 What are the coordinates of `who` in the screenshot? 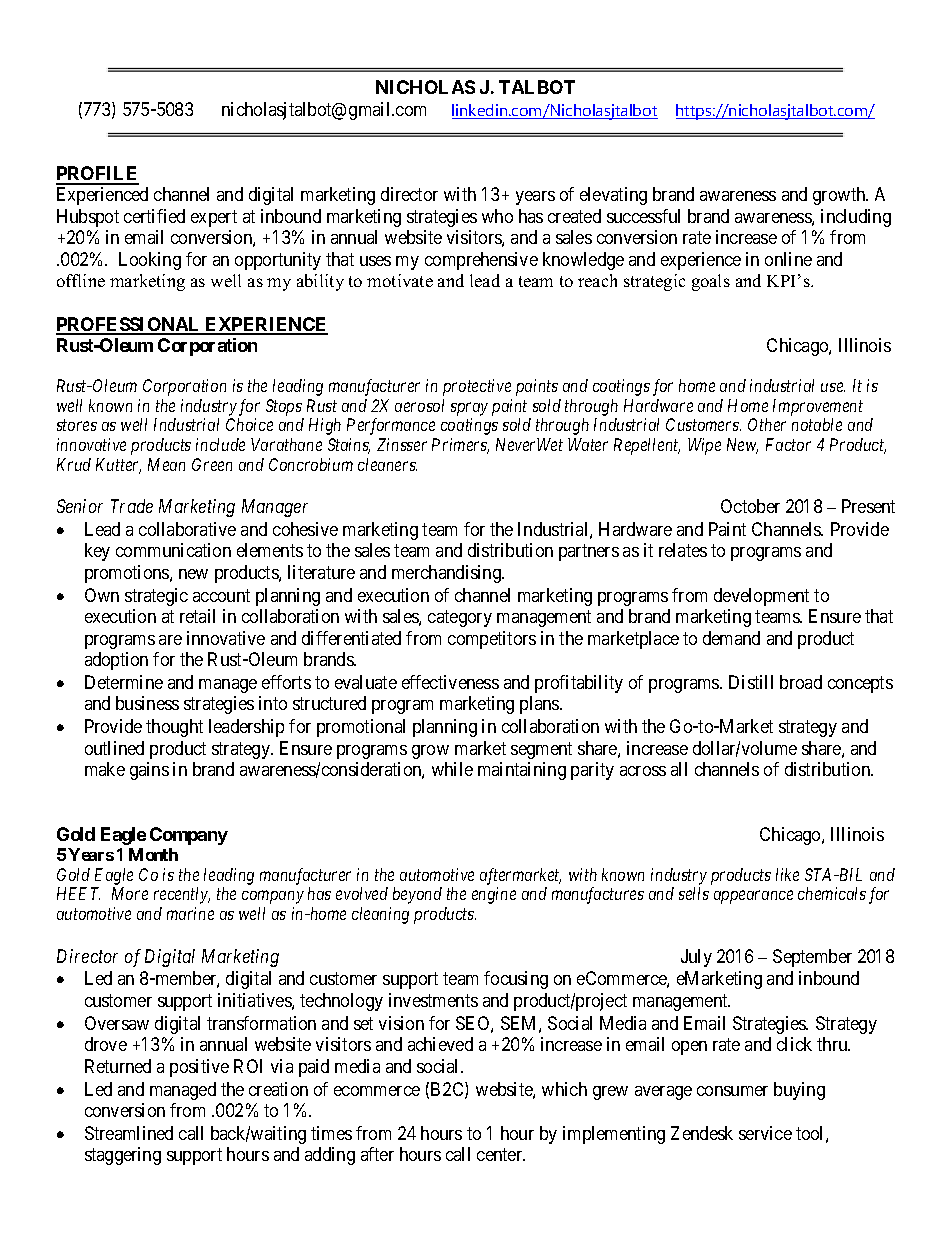 It's located at (497, 216).
